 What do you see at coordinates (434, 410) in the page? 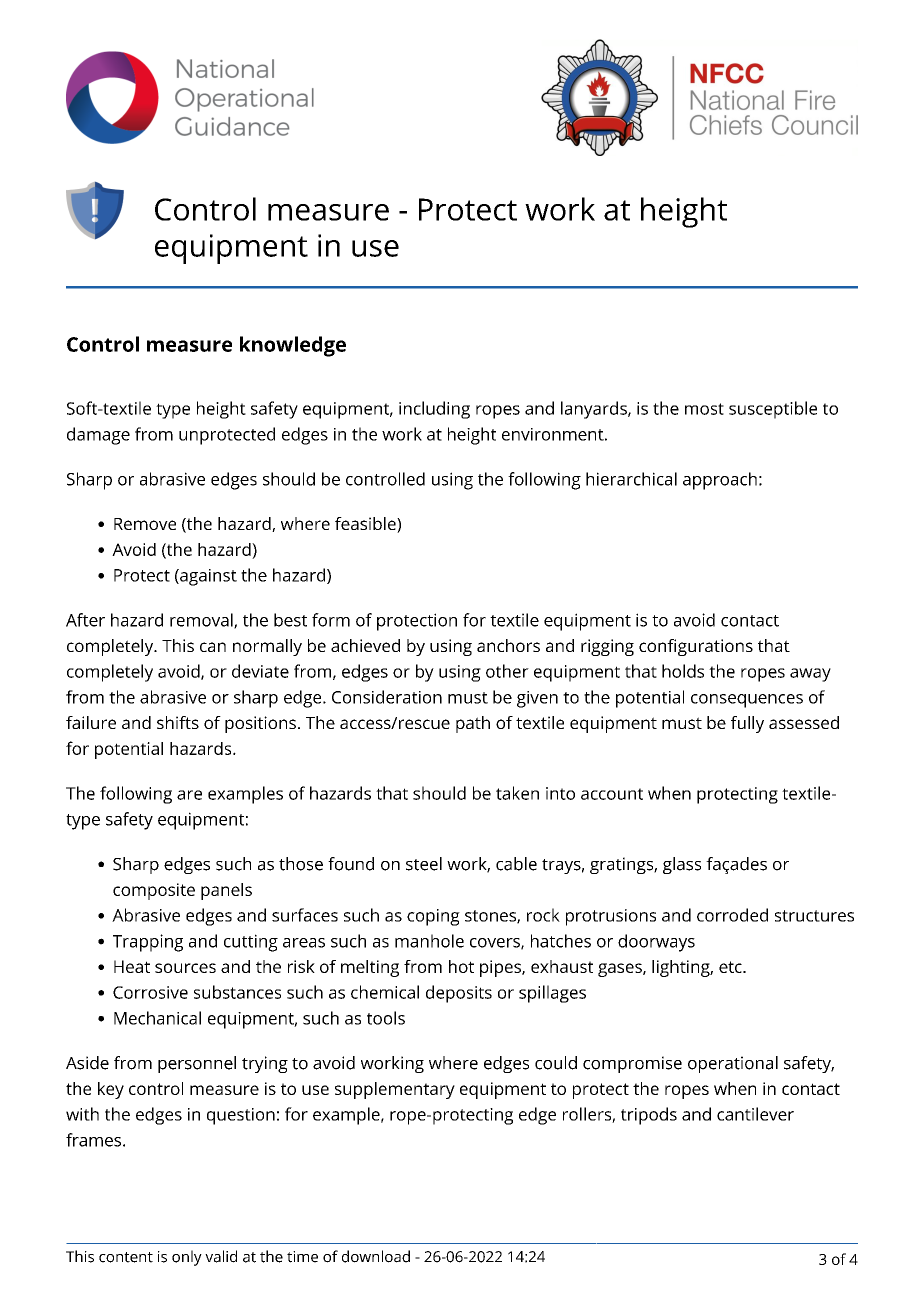
I see `including` at bounding box center [434, 410].
